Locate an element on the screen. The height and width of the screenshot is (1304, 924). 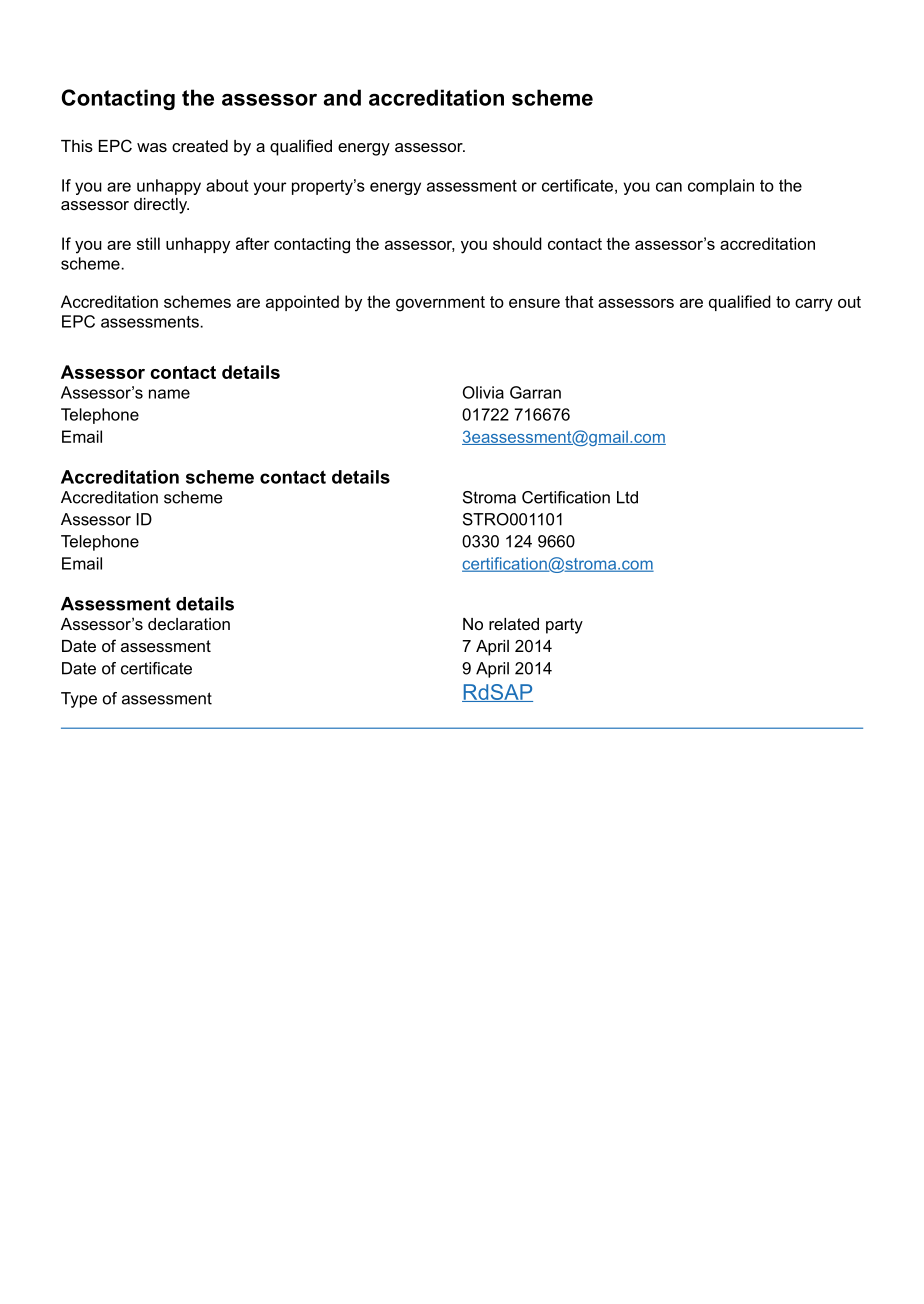
Type is located at coordinates (79, 700).
